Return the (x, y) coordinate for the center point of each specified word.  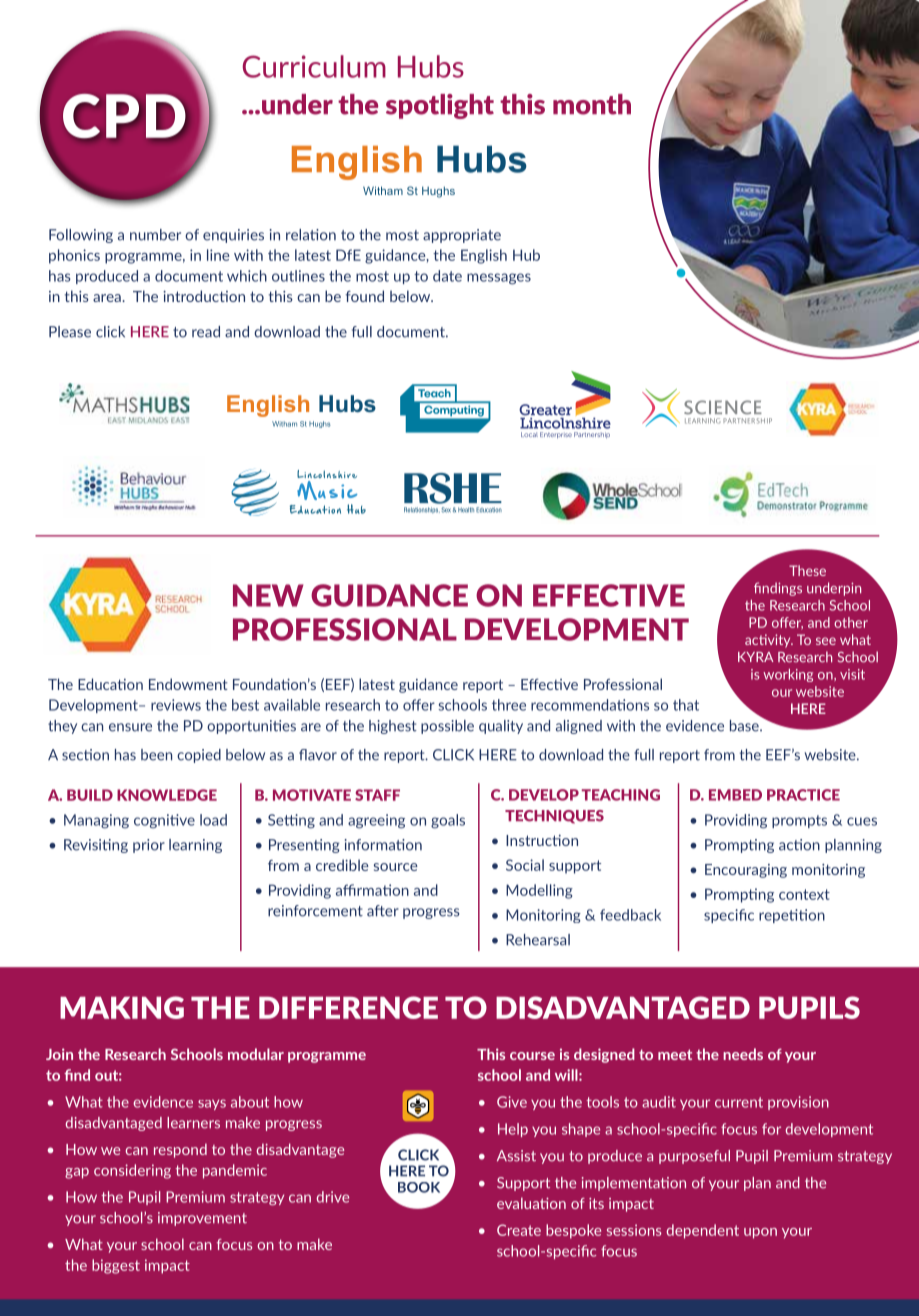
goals (448, 821)
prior (149, 846)
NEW (268, 595)
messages (499, 279)
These (807, 570)
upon (760, 1233)
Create (519, 1230)
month (592, 104)
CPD (124, 116)
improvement (202, 1219)
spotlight (440, 106)
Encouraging (746, 871)
